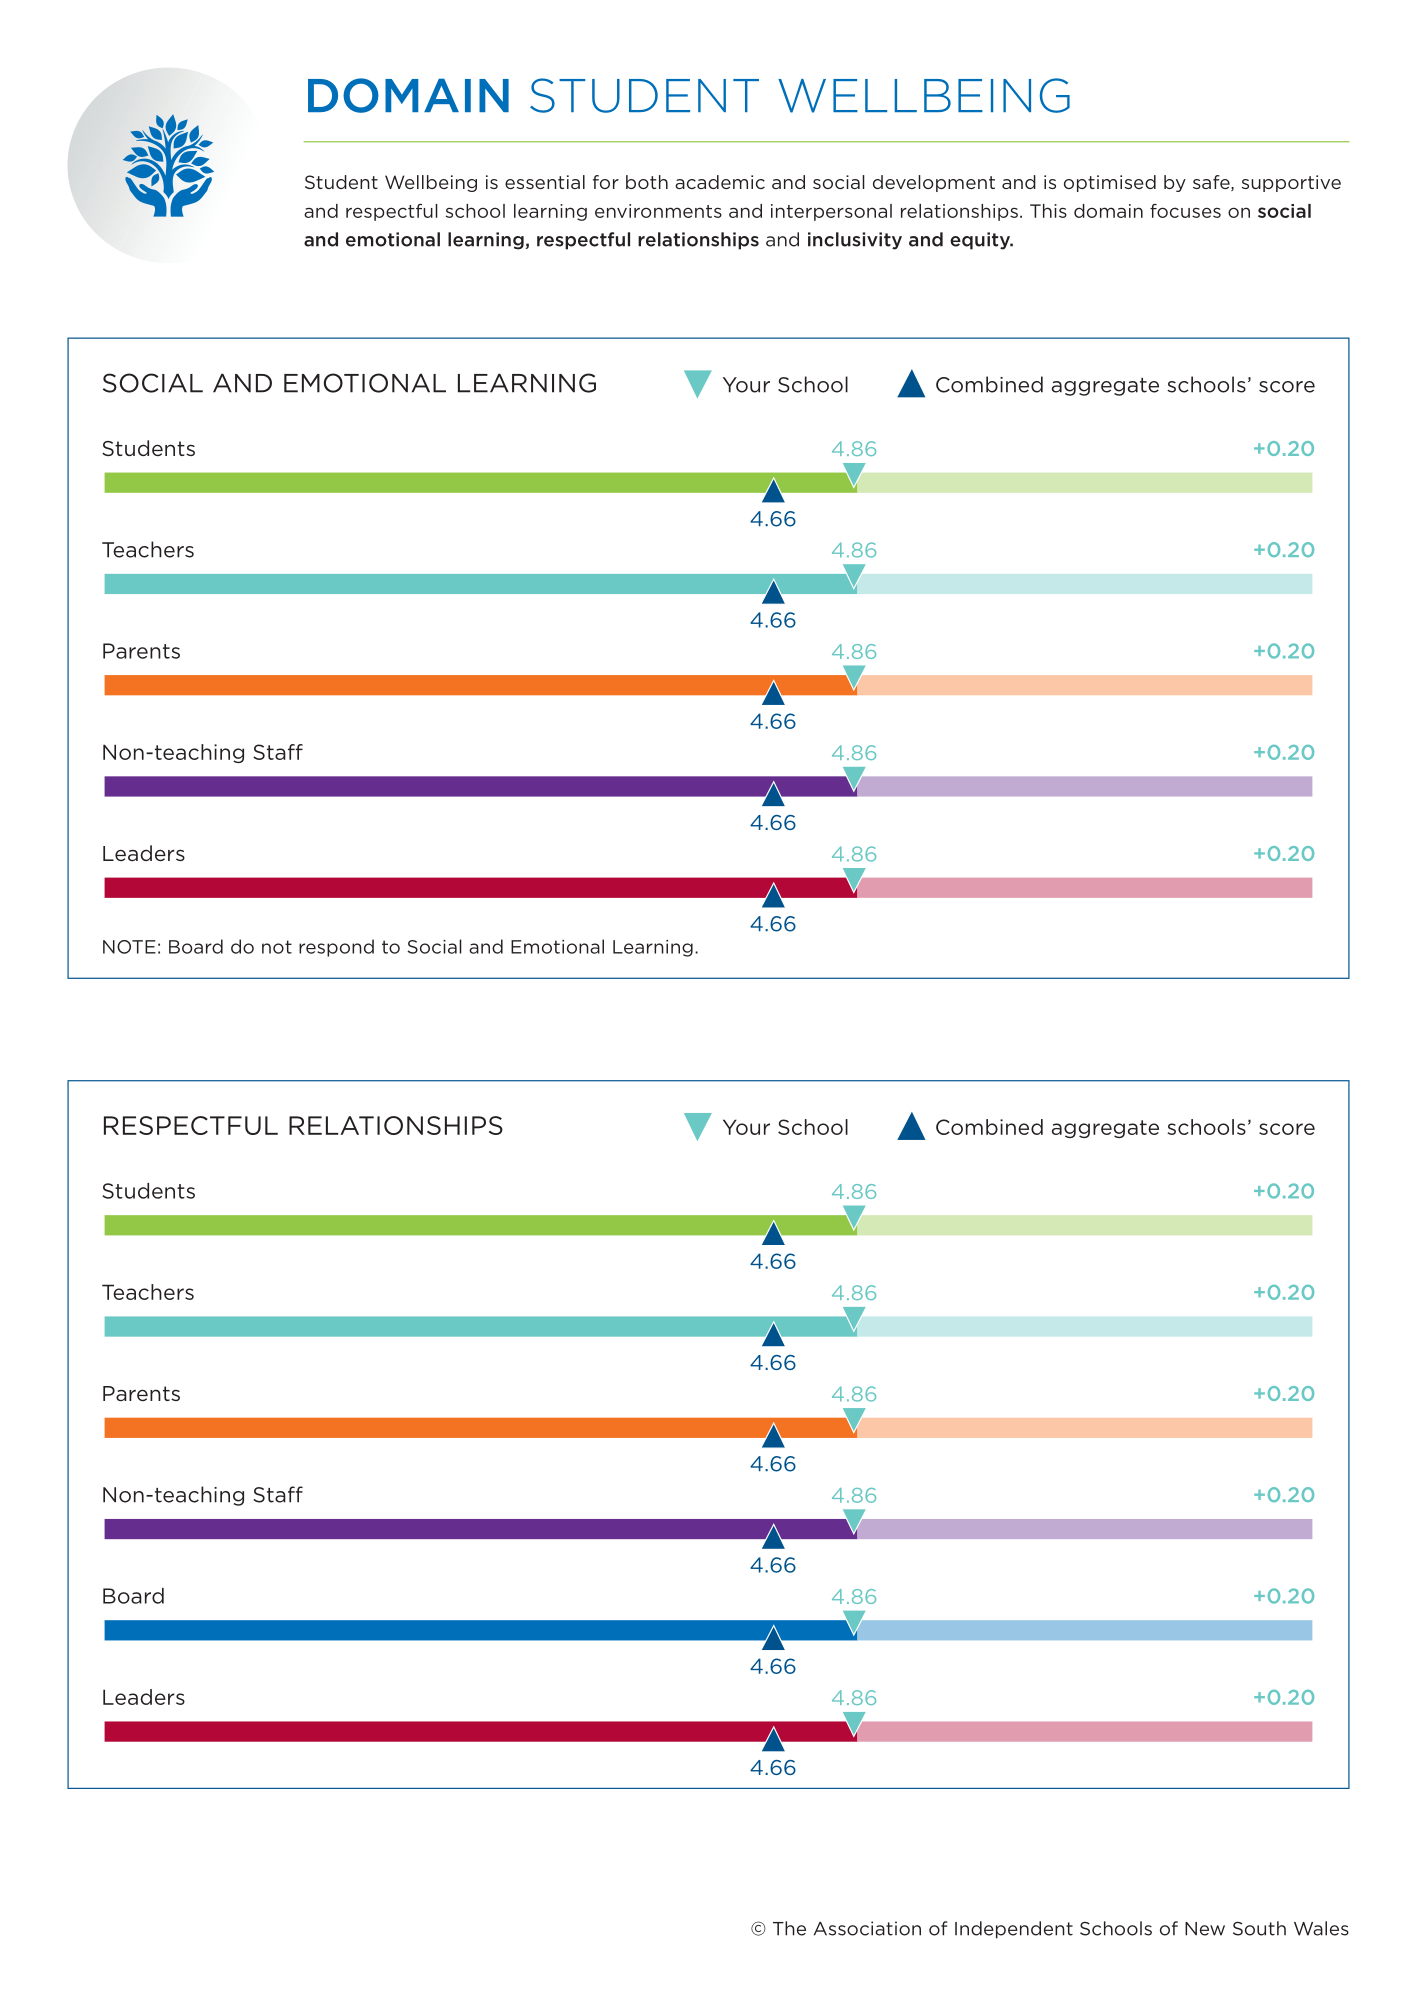 The height and width of the screenshot is (2005, 1417). What do you see at coordinates (1185, 211) in the screenshot?
I see `focuses` at bounding box center [1185, 211].
